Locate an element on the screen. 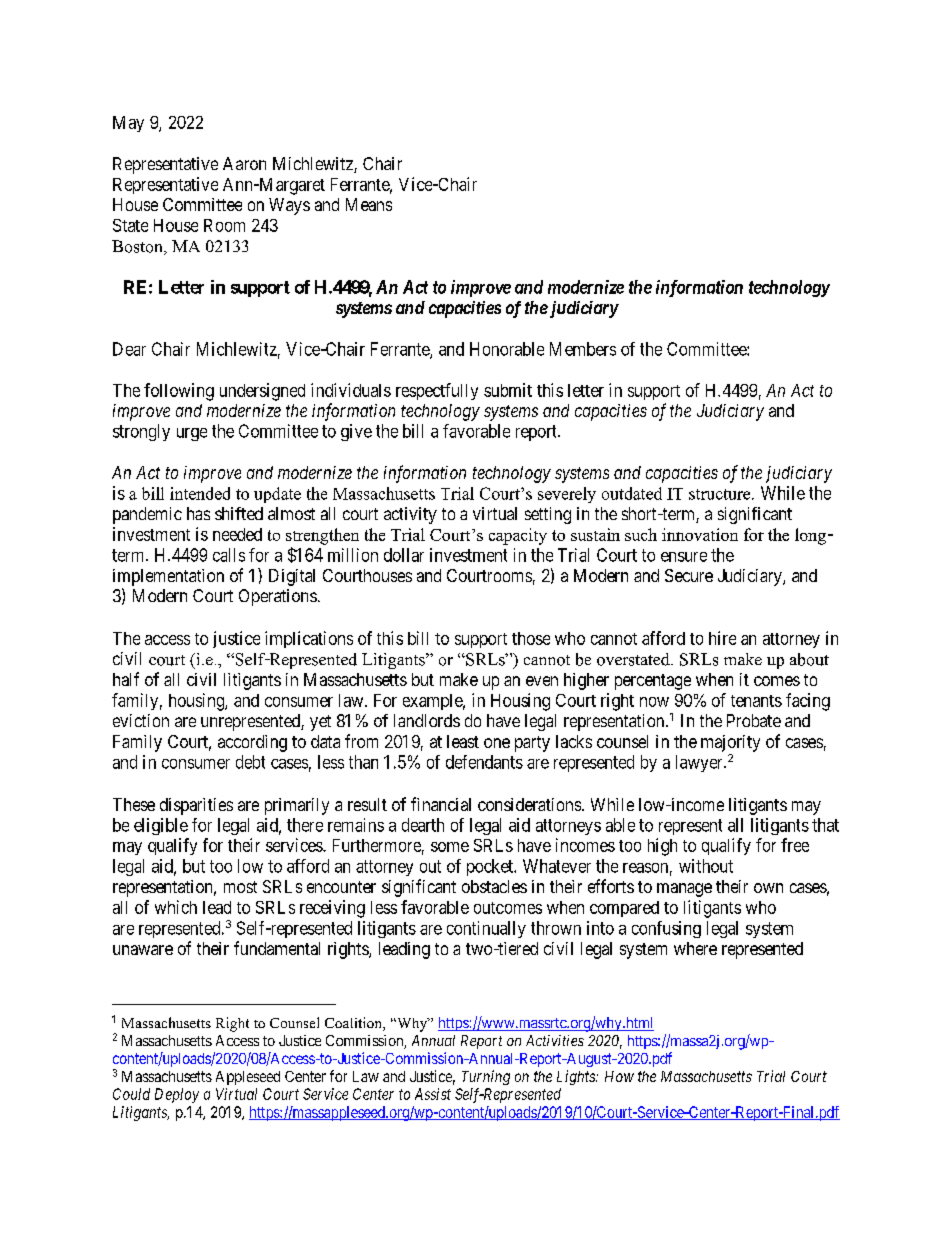 The height and width of the screenshot is (1233, 952). Aaron is located at coordinates (244, 163).
